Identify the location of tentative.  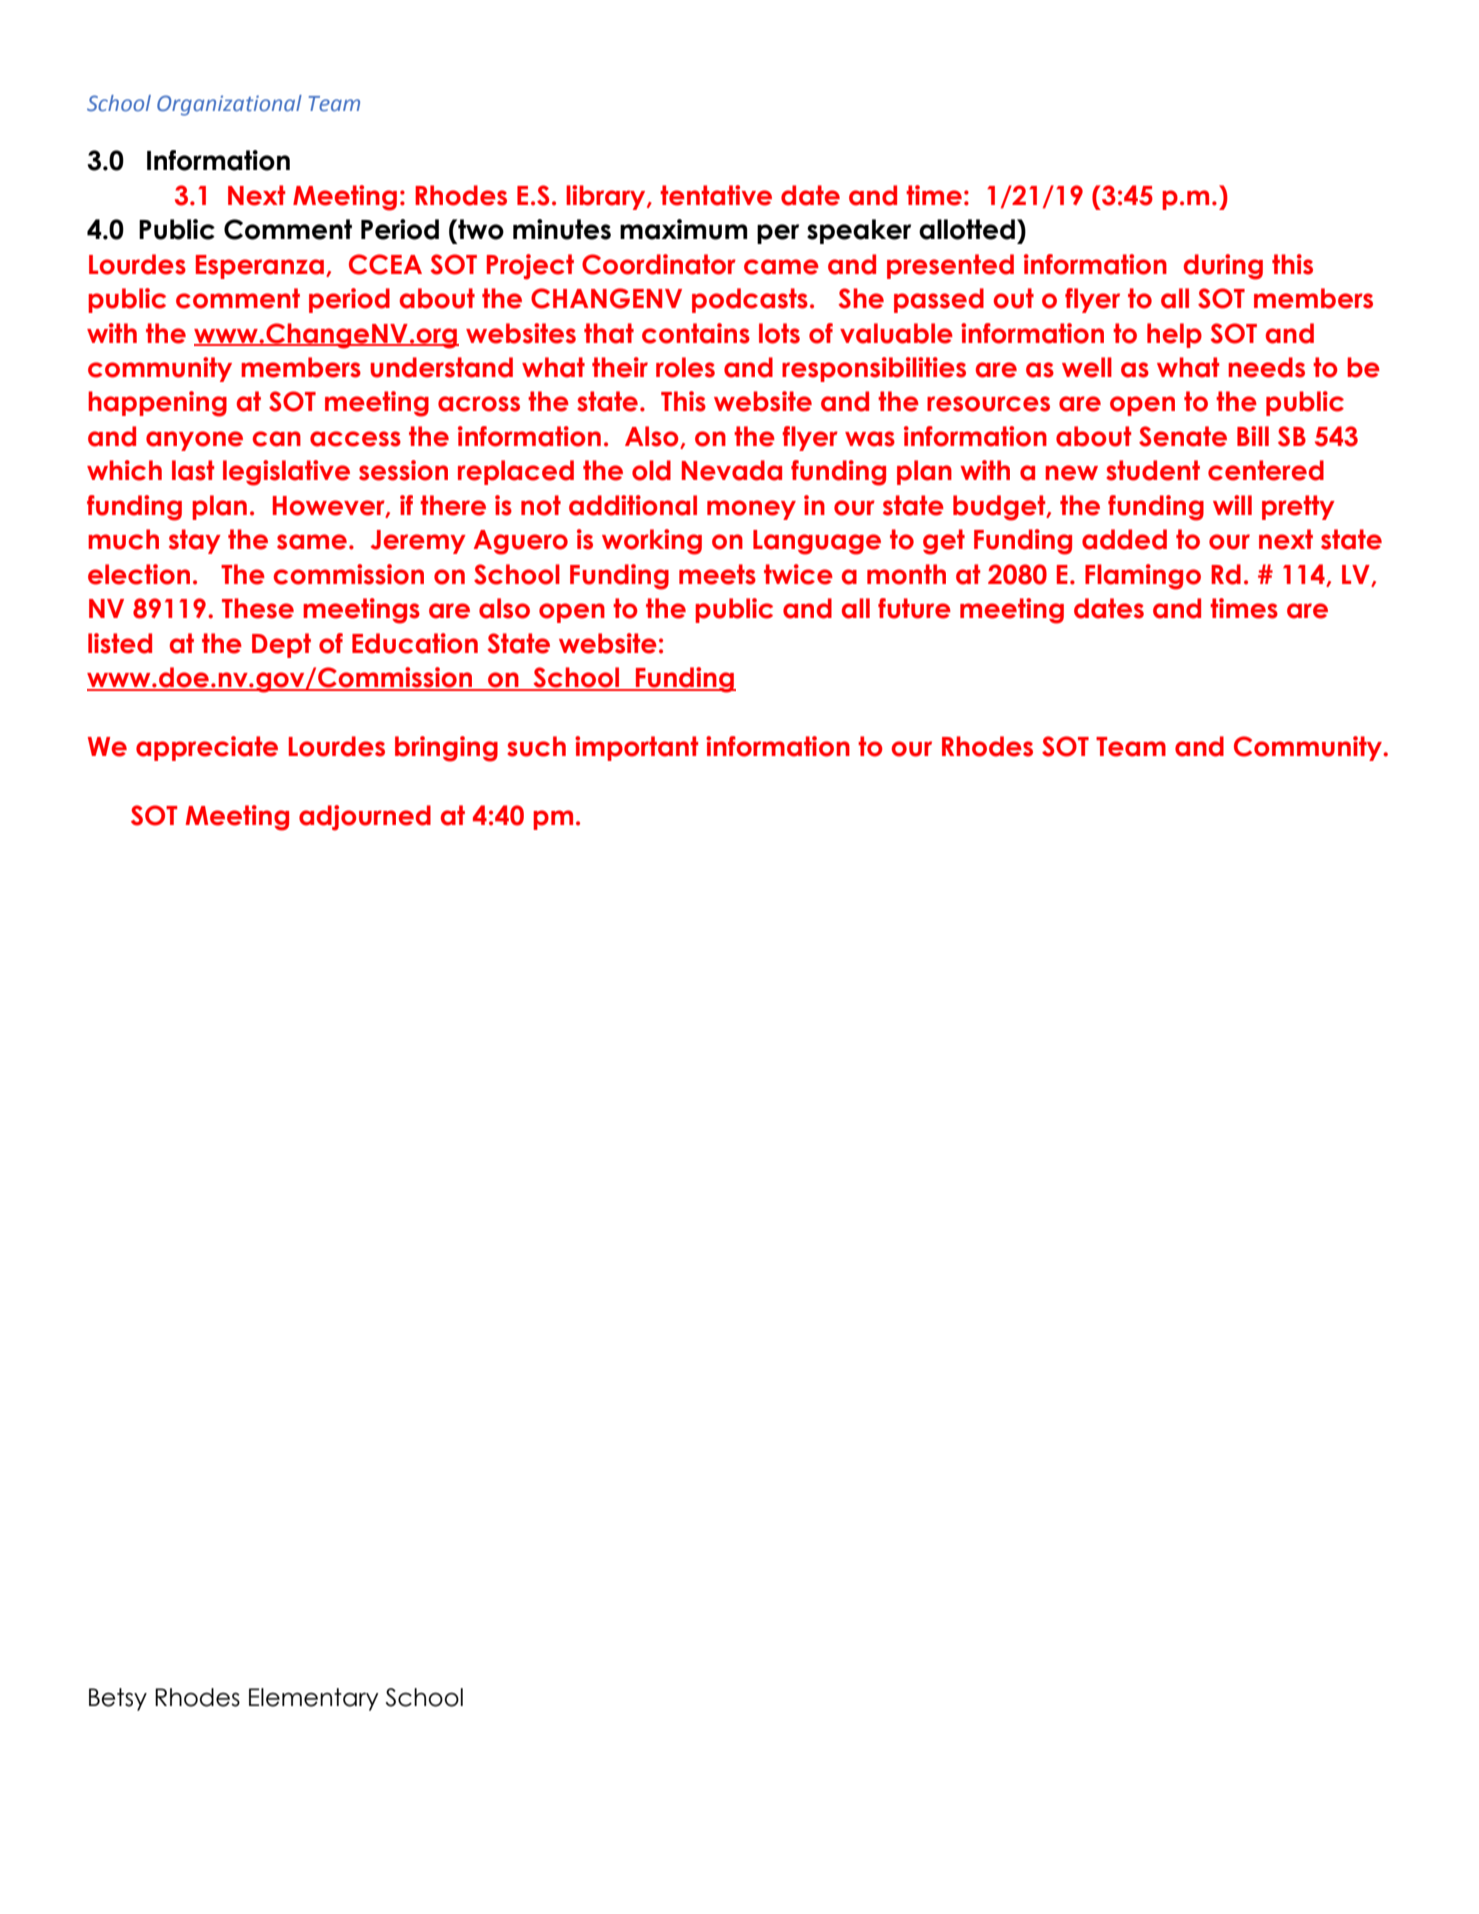
(716, 195).
